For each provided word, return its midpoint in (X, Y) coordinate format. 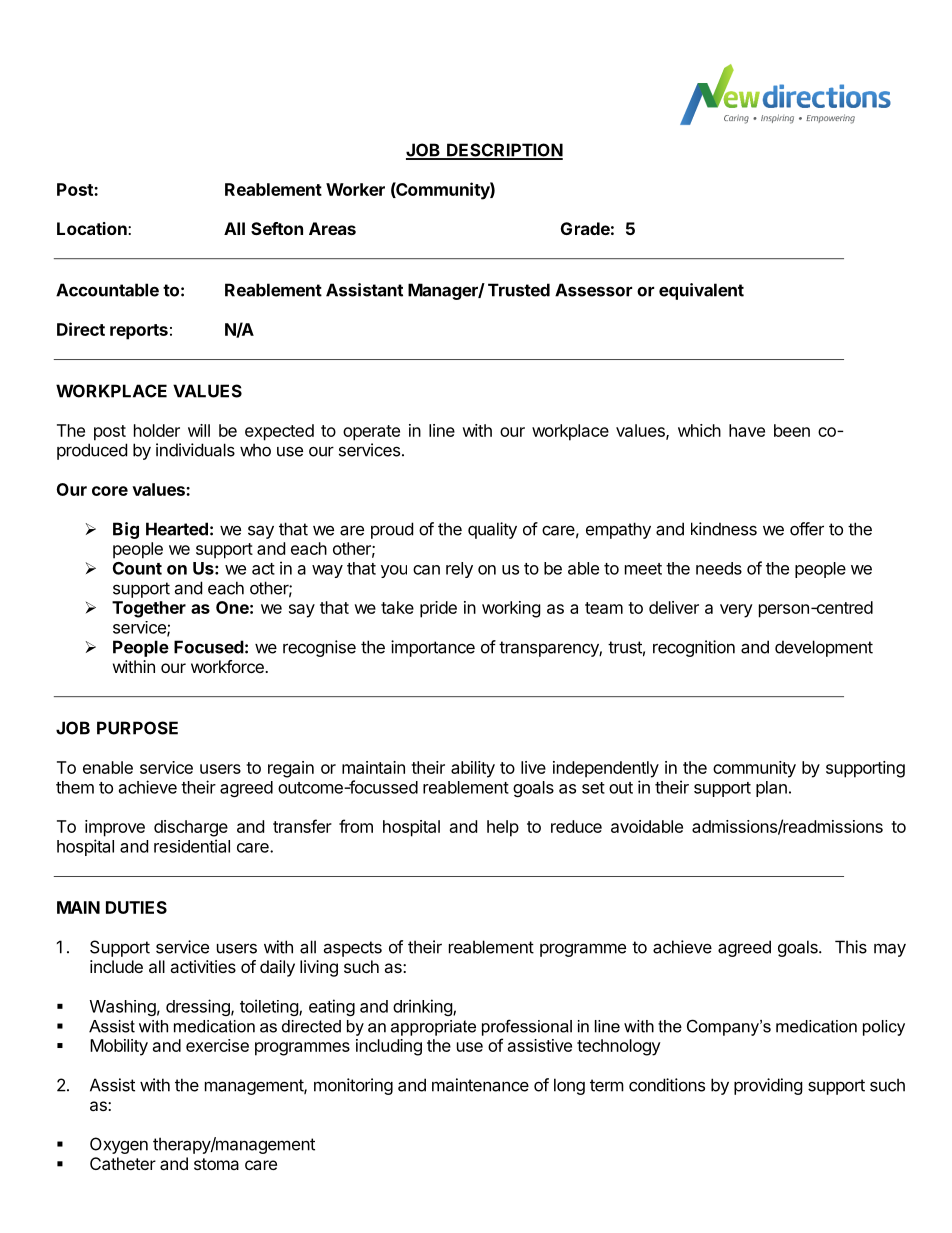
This (851, 947)
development (824, 648)
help (503, 828)
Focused (209, 647)
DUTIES (136, 907)
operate (371, 433)
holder (157, 430)
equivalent (701, 291)
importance (433, 648)
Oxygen (119, 1145)
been (792, 430)
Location (93, 228)
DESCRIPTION (504, 151)
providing (768, 1086)
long (569, 1086)
